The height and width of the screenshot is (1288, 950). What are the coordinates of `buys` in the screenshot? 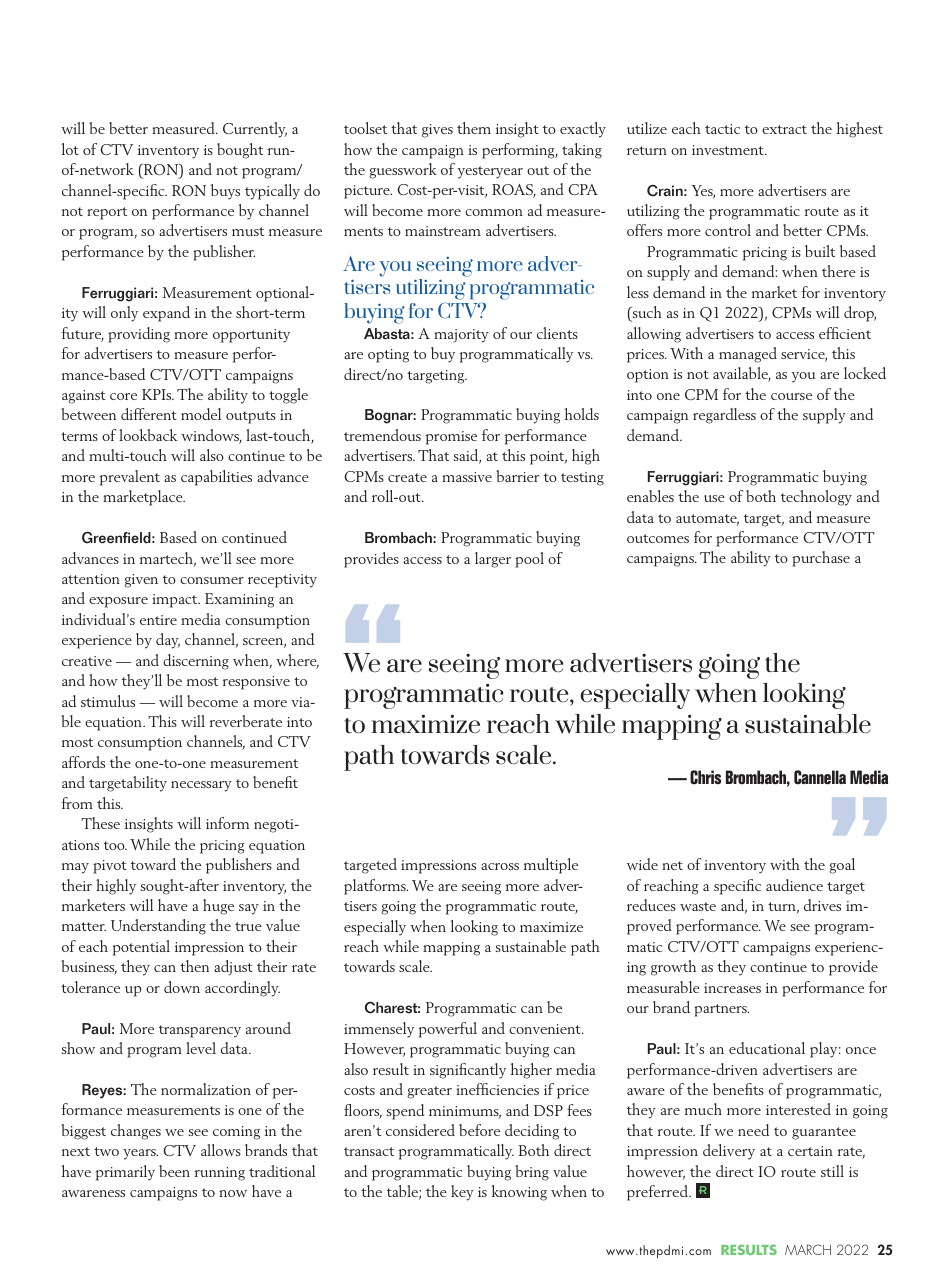 It's located at (225, 192).
